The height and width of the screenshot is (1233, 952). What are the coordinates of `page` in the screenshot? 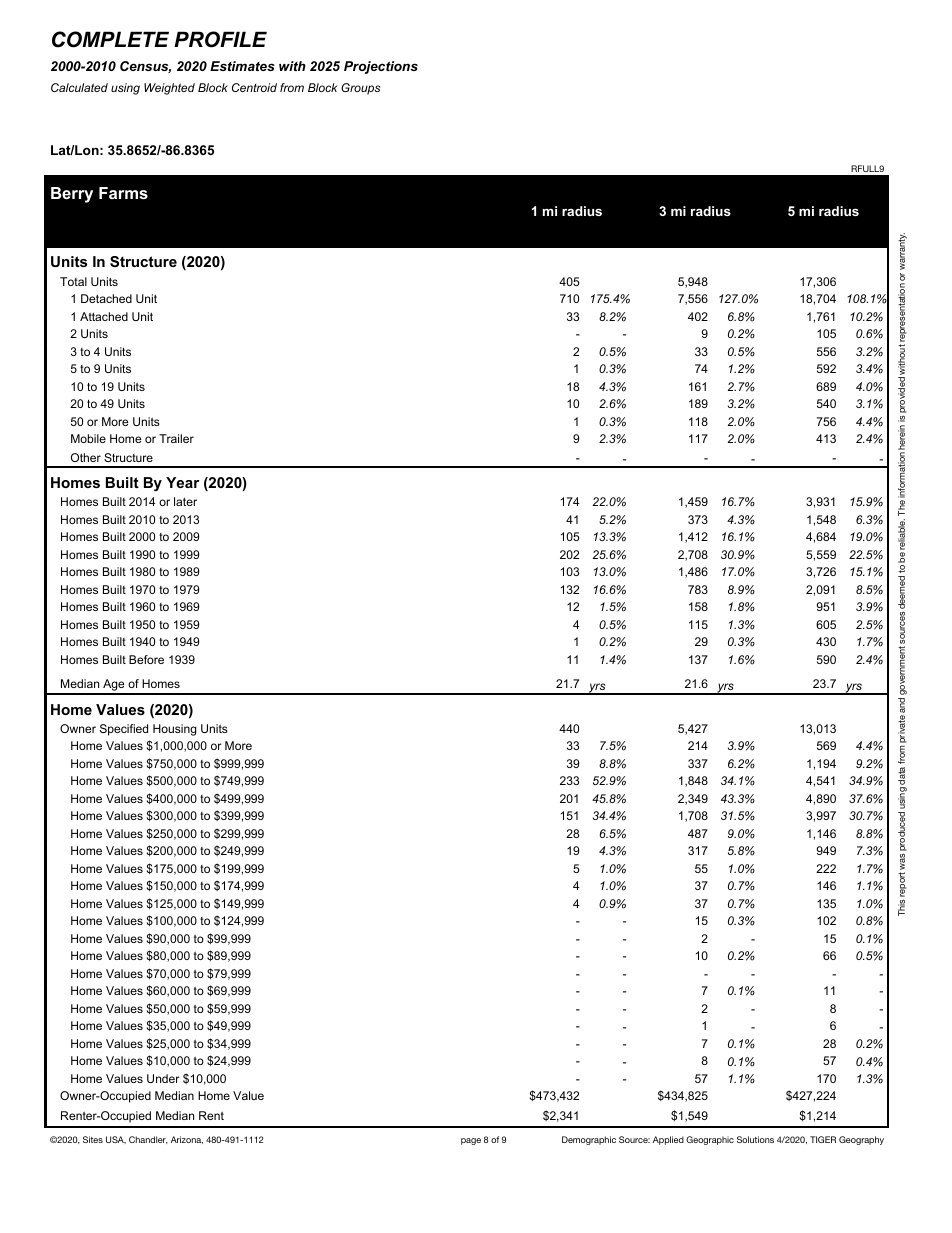 It's located at (471, 1141).
